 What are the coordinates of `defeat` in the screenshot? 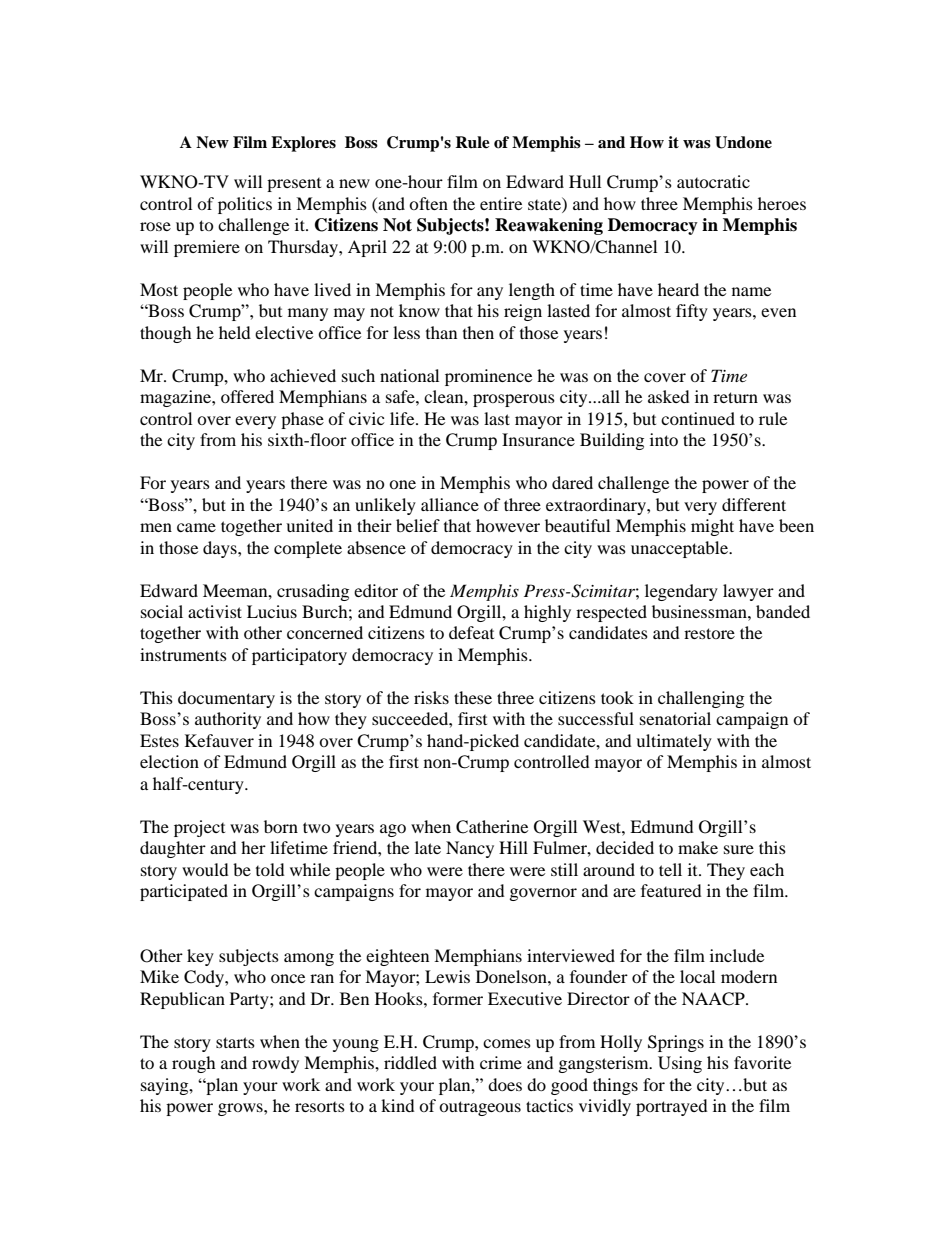 It's located at (471, 632).
